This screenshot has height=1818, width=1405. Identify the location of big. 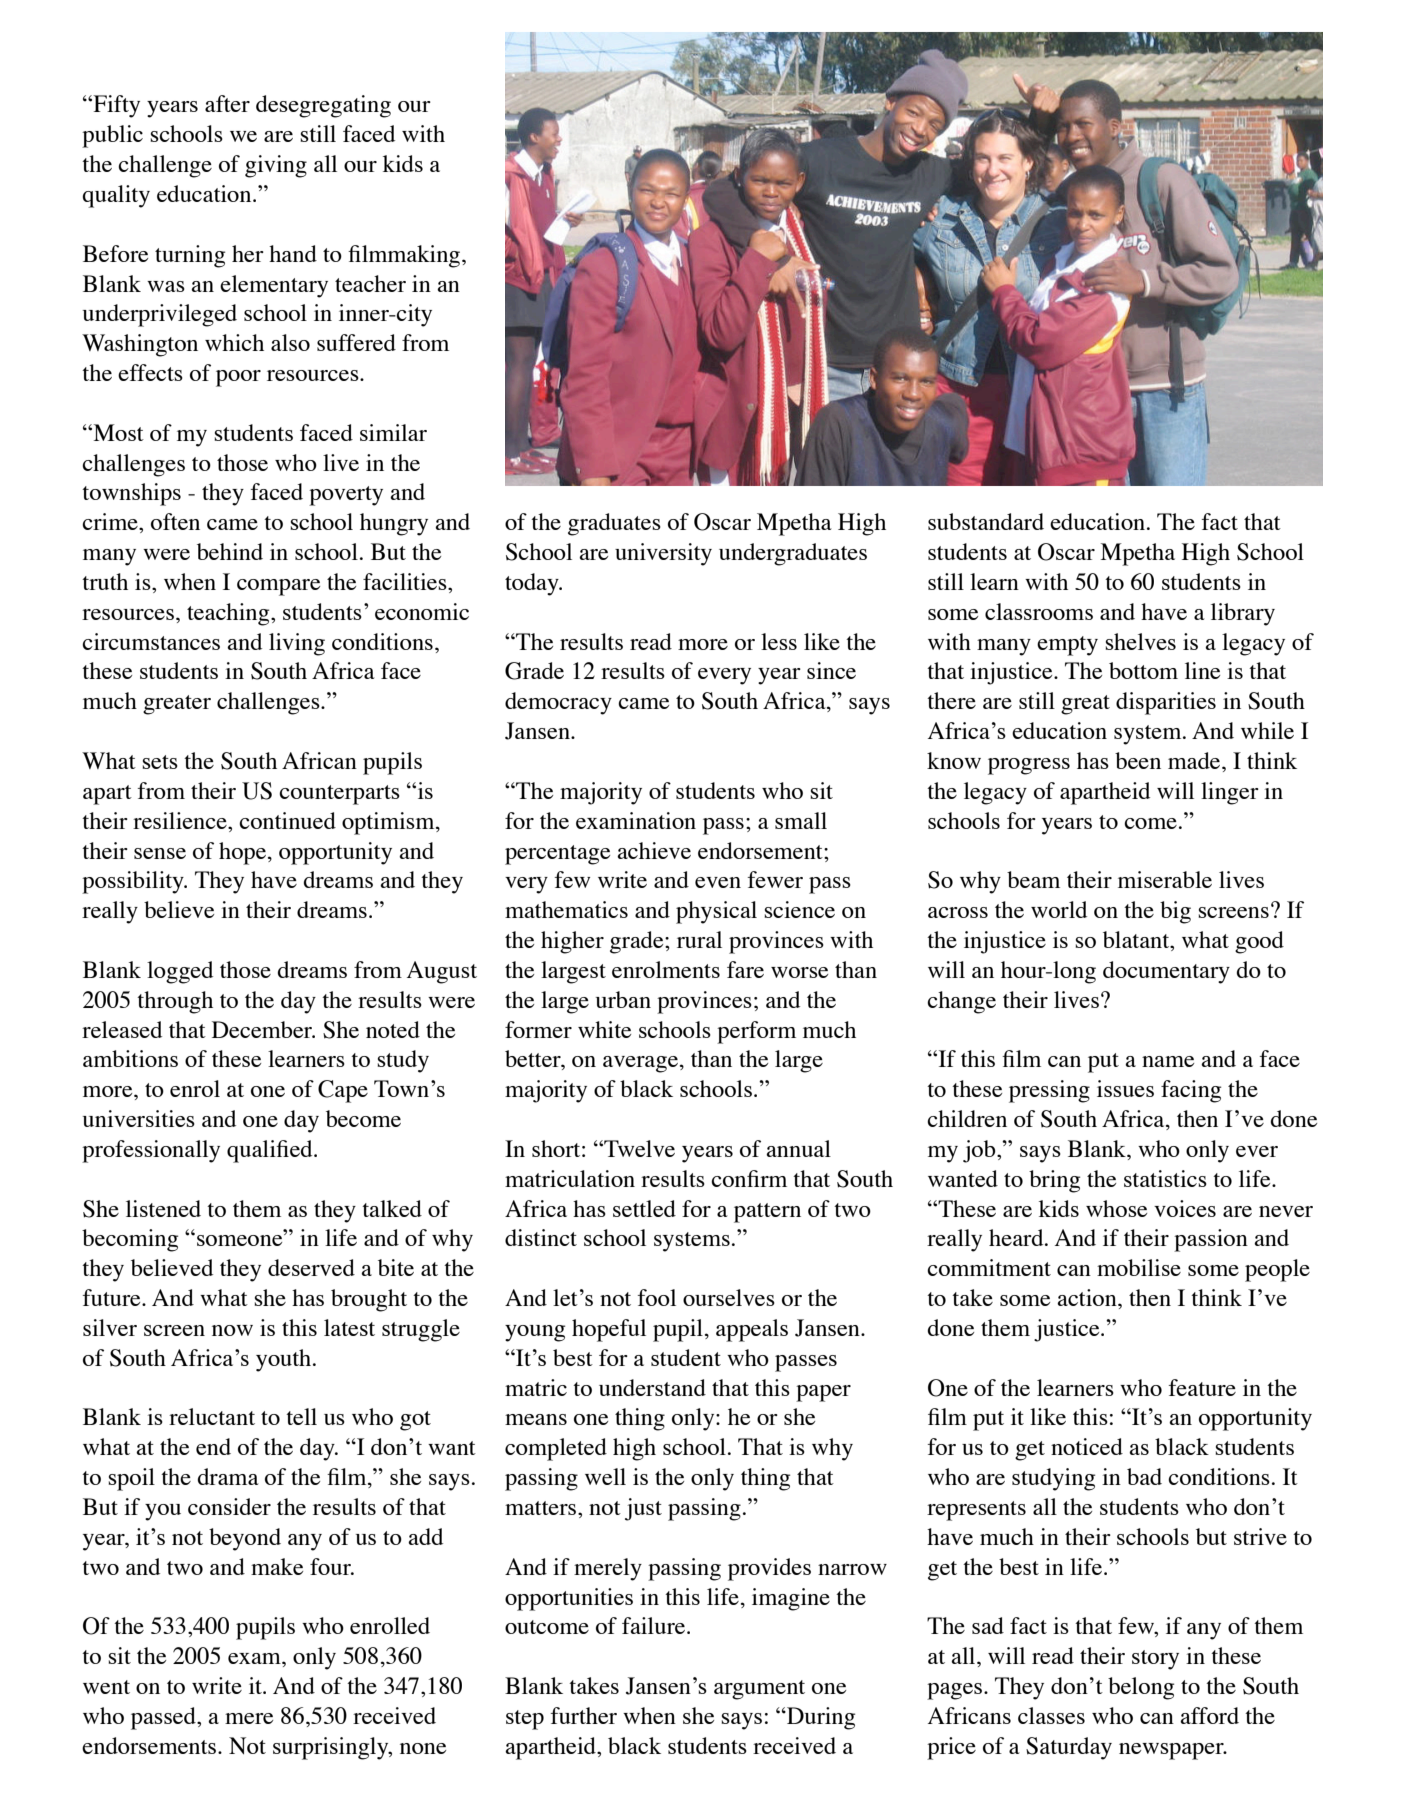
(1175, 912).
